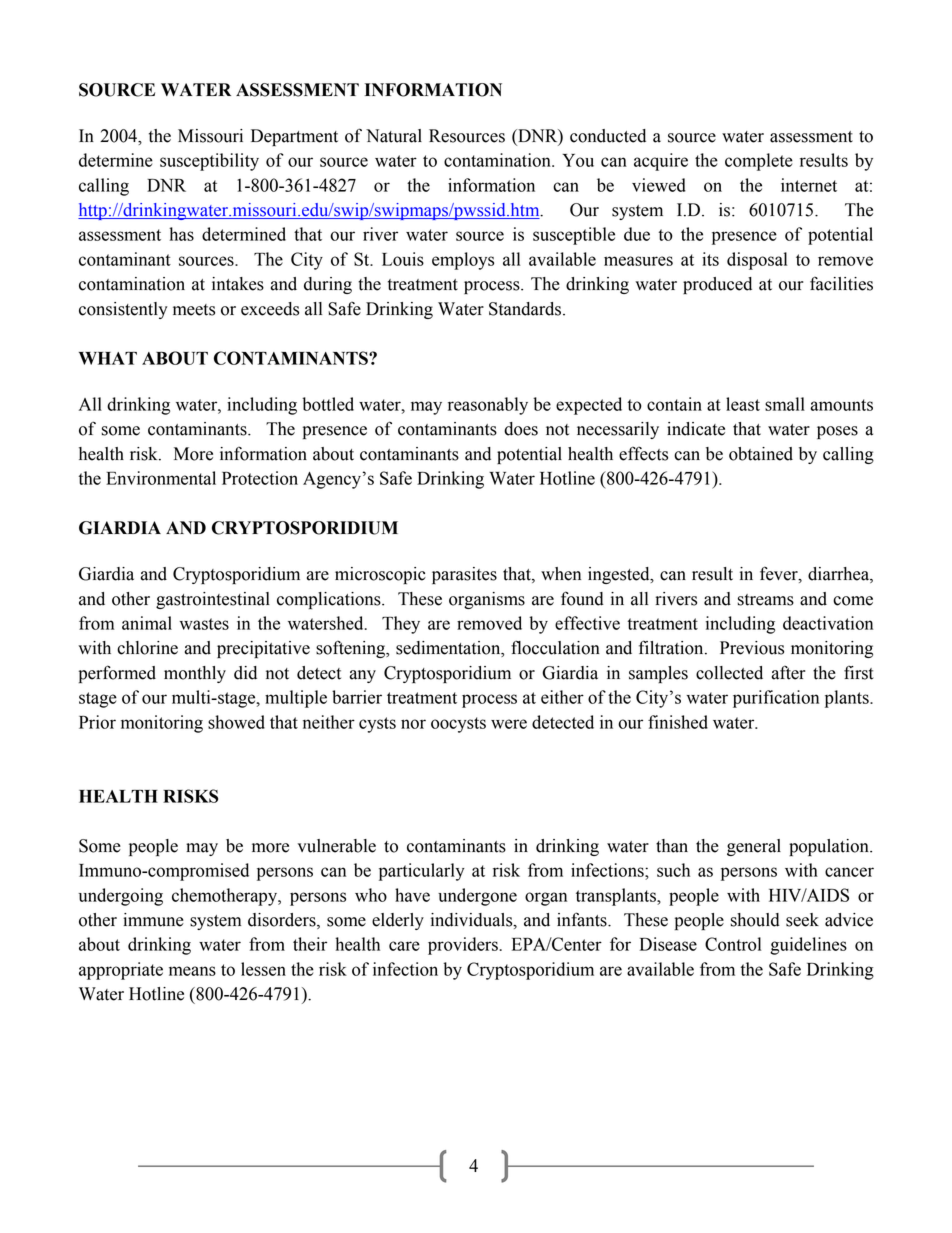 The width and height of the image is (952, 1233). What do you see at coordinates (488, 406) in the image?
I see `reasonably` at bounding box center [488, 406].
